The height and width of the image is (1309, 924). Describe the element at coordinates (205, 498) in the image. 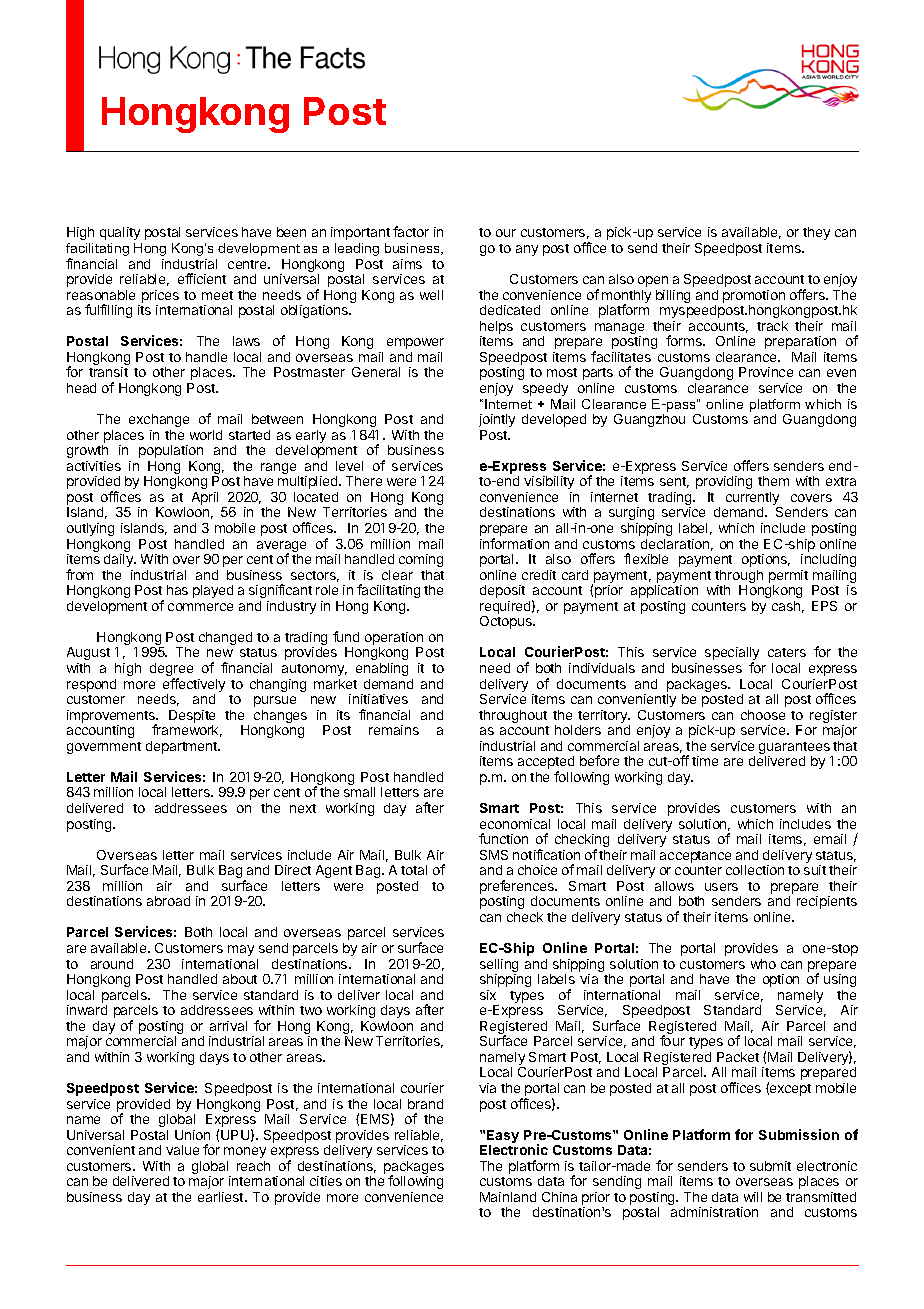

I see `April` at that location.
